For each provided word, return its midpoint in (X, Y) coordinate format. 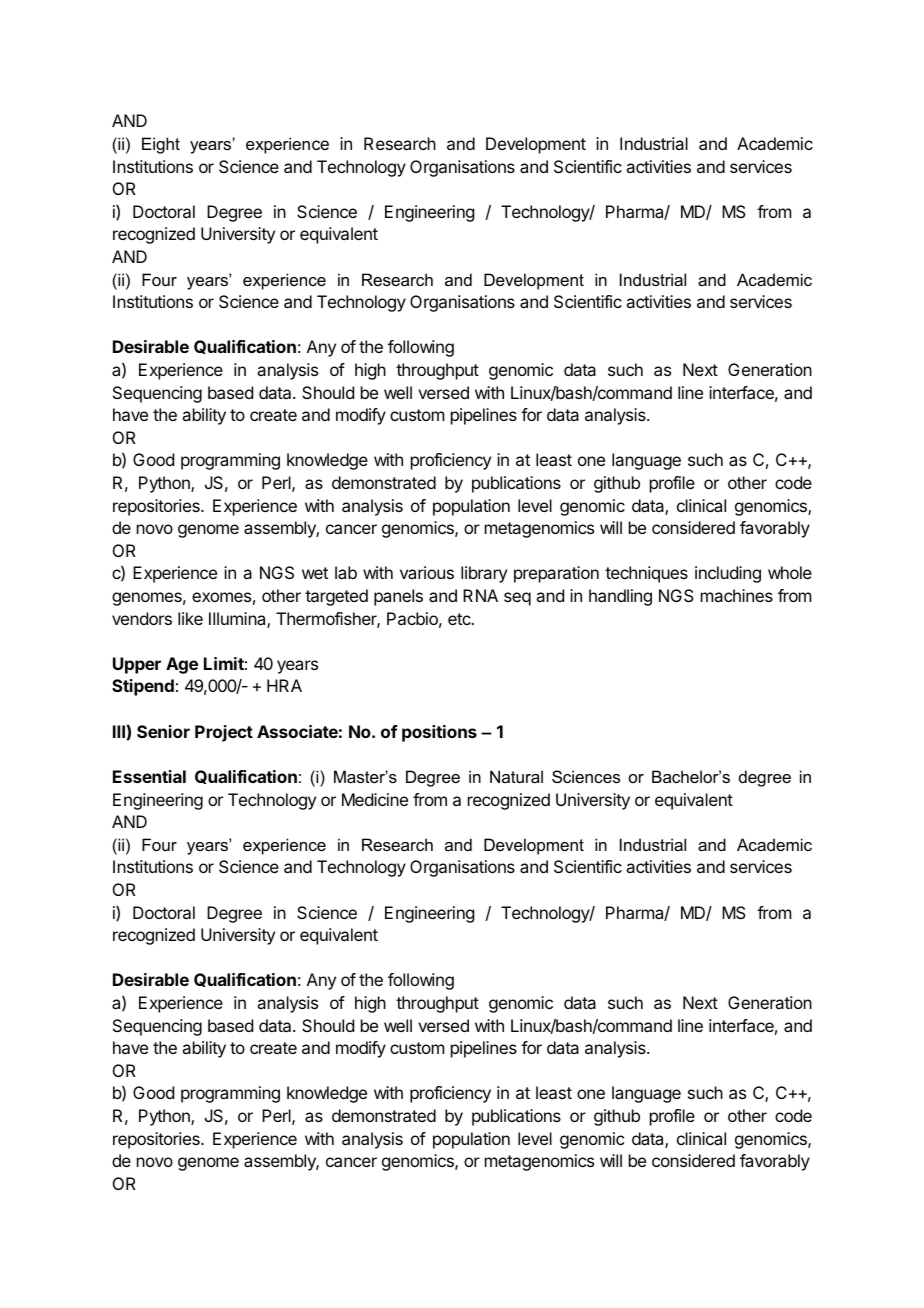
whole (790, 572)
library (484, 574)
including (728, 574)
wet (315, 573)
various (427, 572)
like (190, 618)
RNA (480, 595)
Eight (161, 145)
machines (737, 595)
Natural (516, 776)
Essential (149, 776)
